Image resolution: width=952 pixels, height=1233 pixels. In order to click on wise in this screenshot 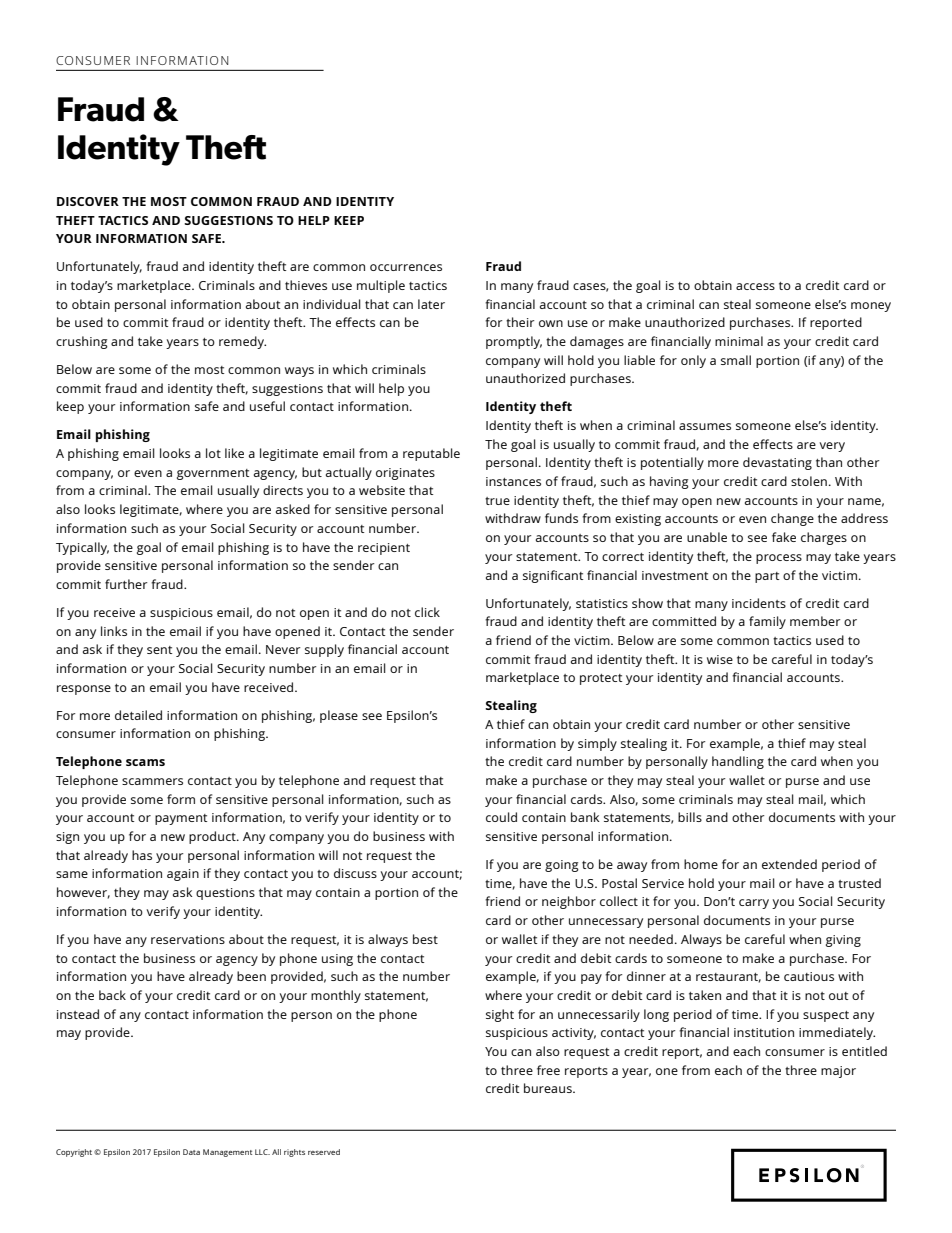, I will do `click(720, 659)`.
